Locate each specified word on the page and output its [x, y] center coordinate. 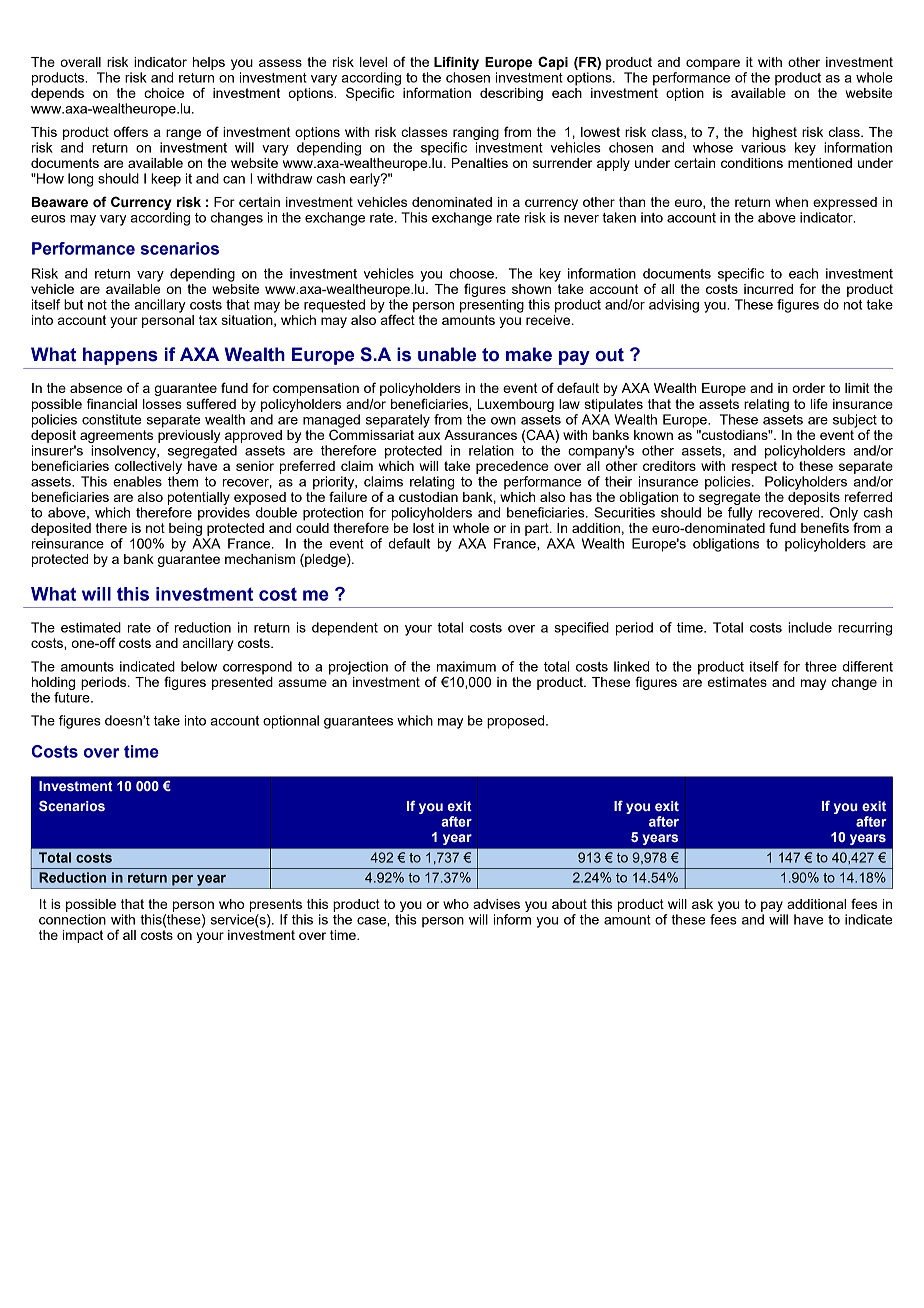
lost [424, 526]
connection [72, 919]
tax [208, 320]
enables [137, 481]
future [73, 697]
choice [164, 93]
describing [511, 94]
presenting [492, 306]
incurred [768, 289]
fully [740, 514]
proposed [517, 722]
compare [713, 64]
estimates [737, 682]
